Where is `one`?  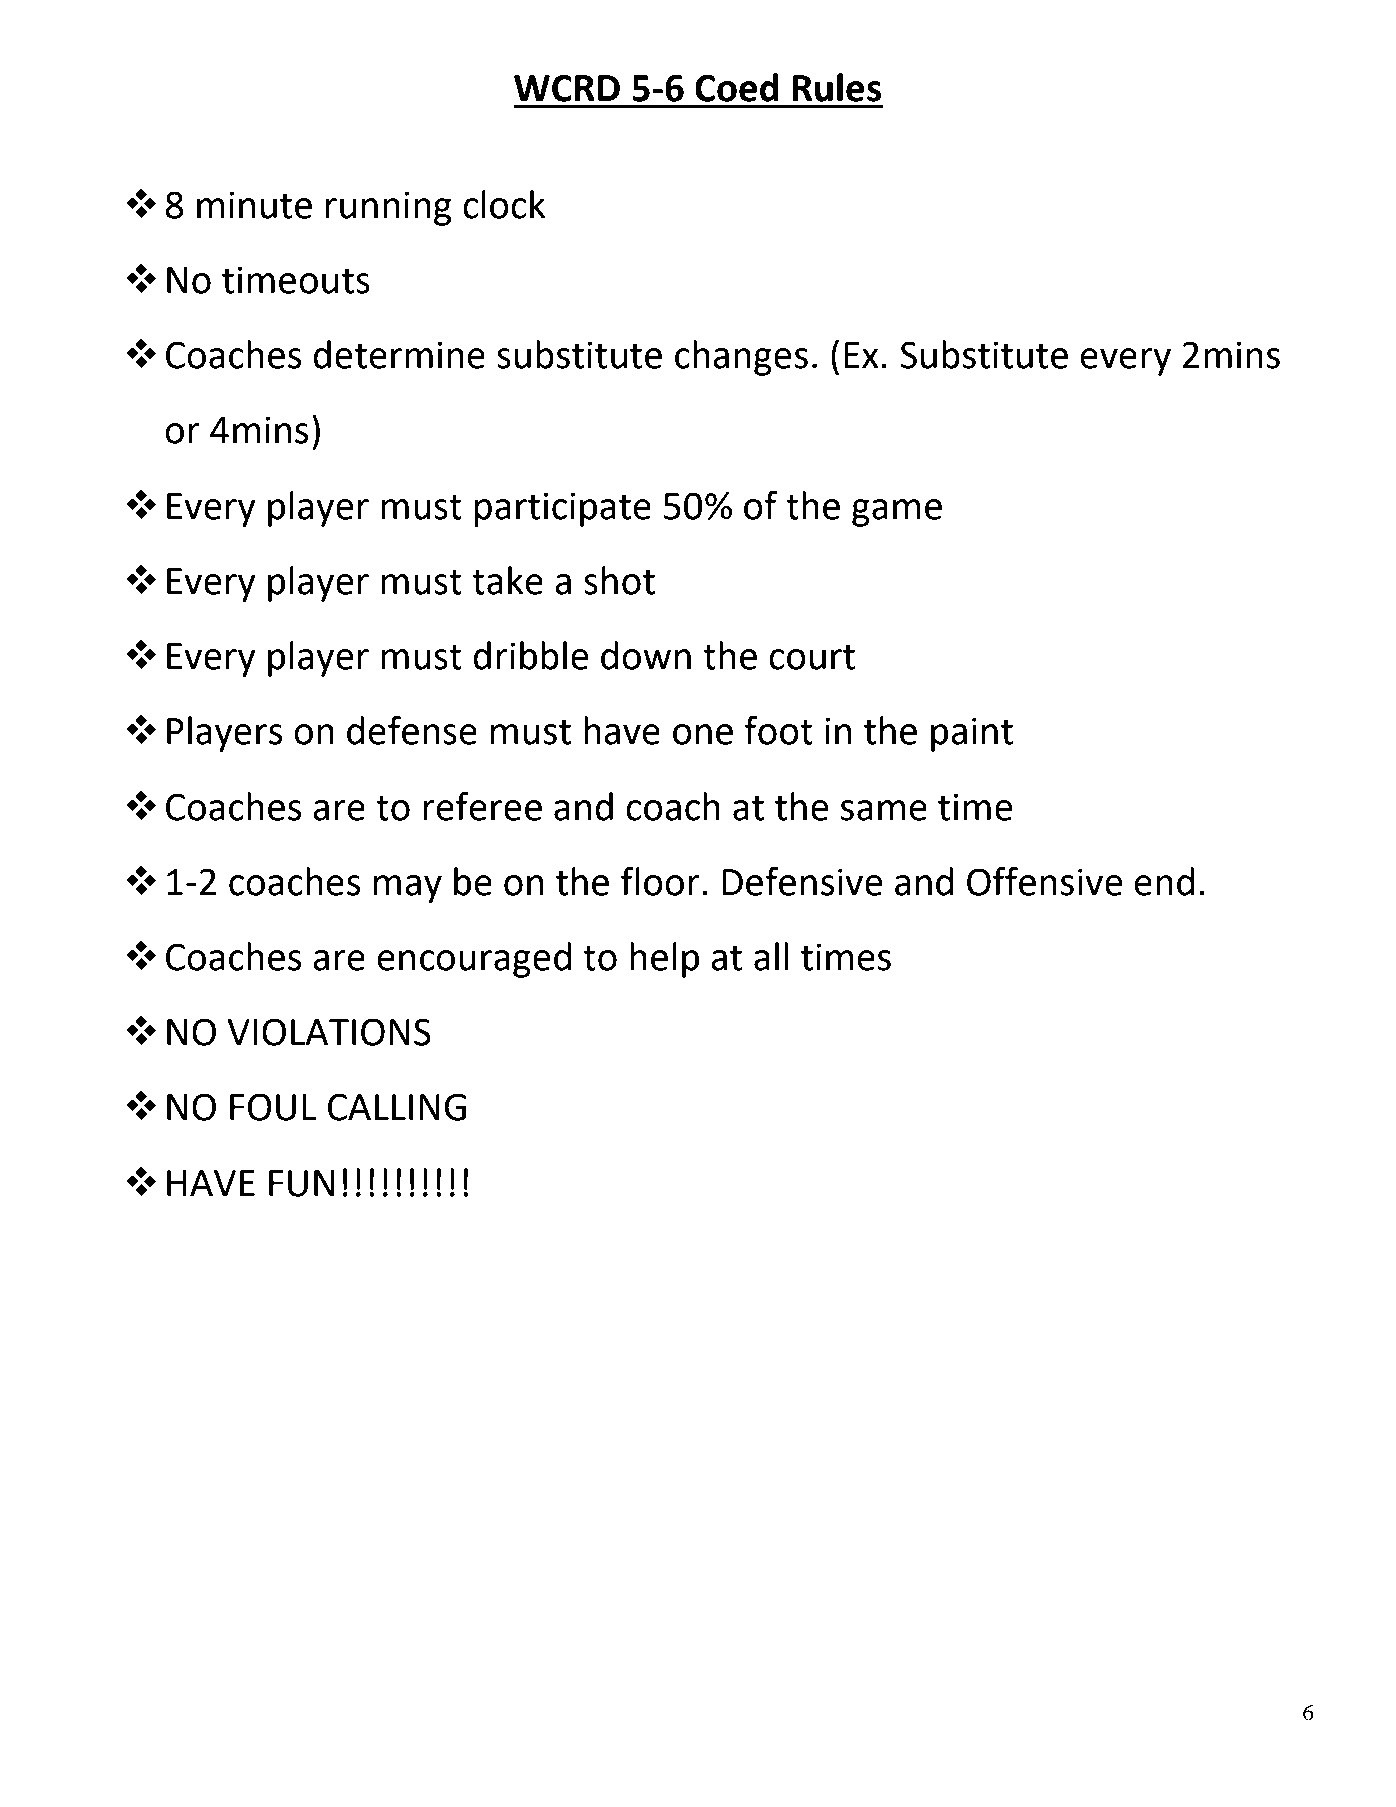 one is located at coordinates (703, 734).
